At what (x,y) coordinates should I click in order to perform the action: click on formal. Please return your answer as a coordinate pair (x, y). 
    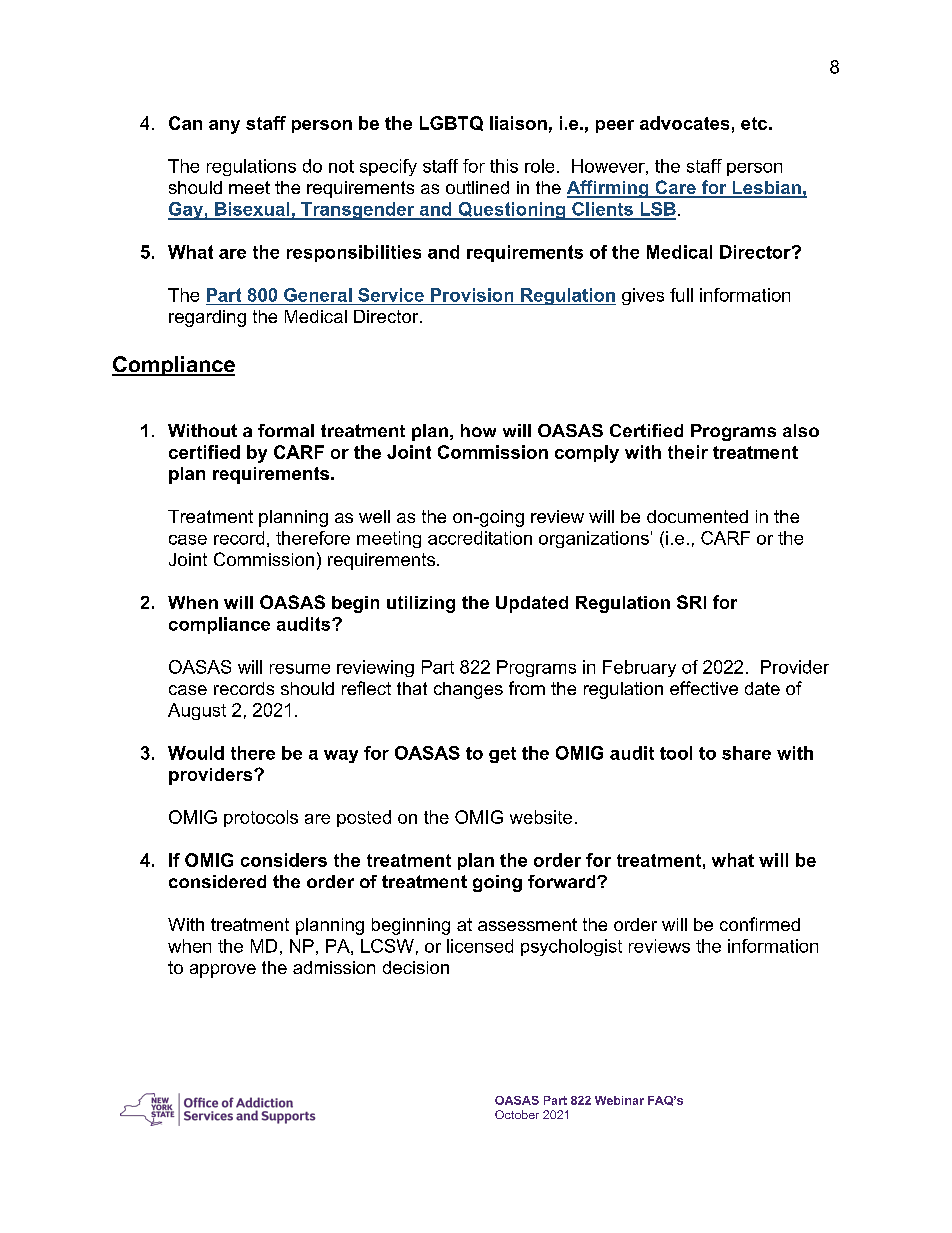
    Looking at the image, I should click on (286, 430).
